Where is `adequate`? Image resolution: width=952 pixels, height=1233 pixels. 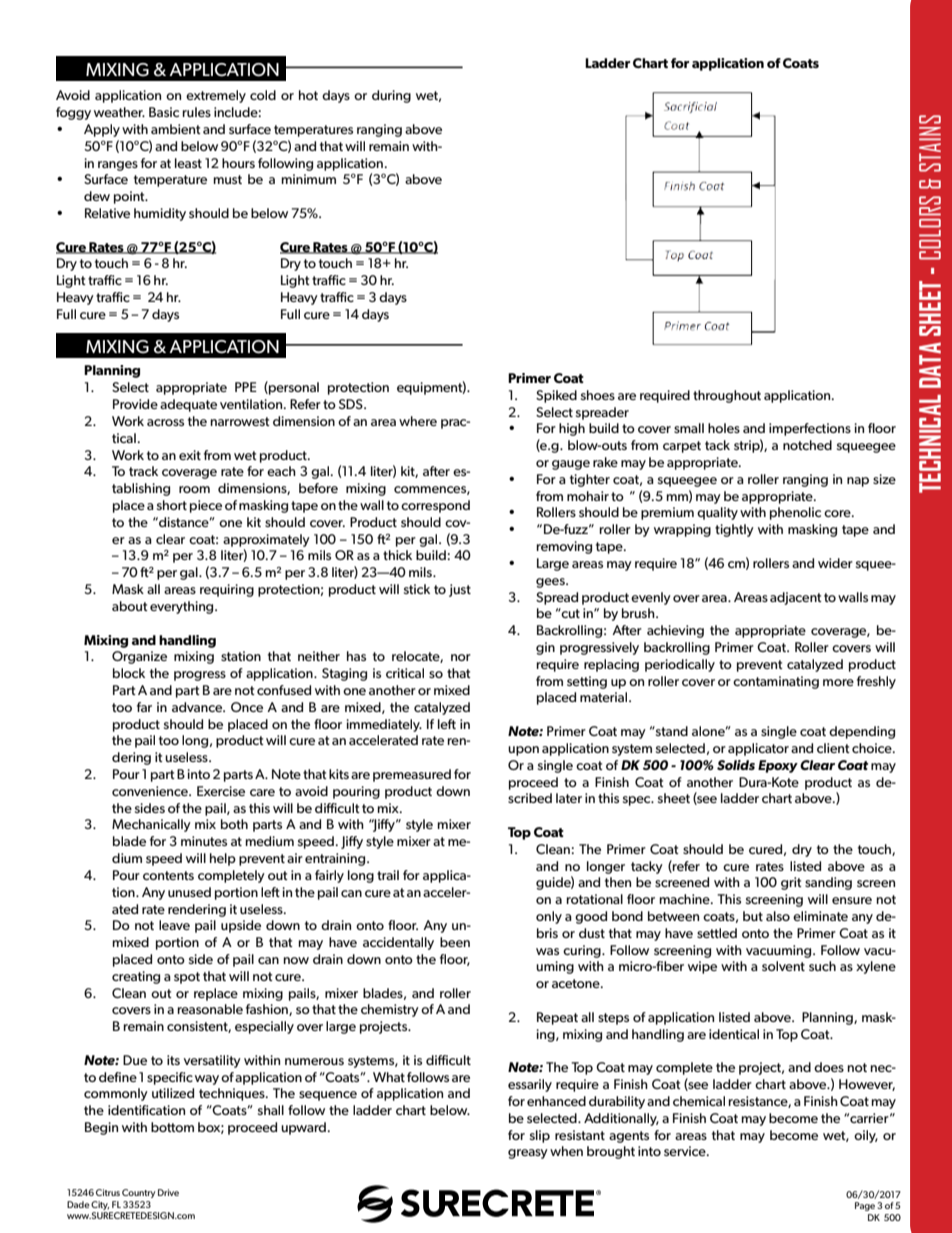
adequate is located at coordinates (188, 405).
